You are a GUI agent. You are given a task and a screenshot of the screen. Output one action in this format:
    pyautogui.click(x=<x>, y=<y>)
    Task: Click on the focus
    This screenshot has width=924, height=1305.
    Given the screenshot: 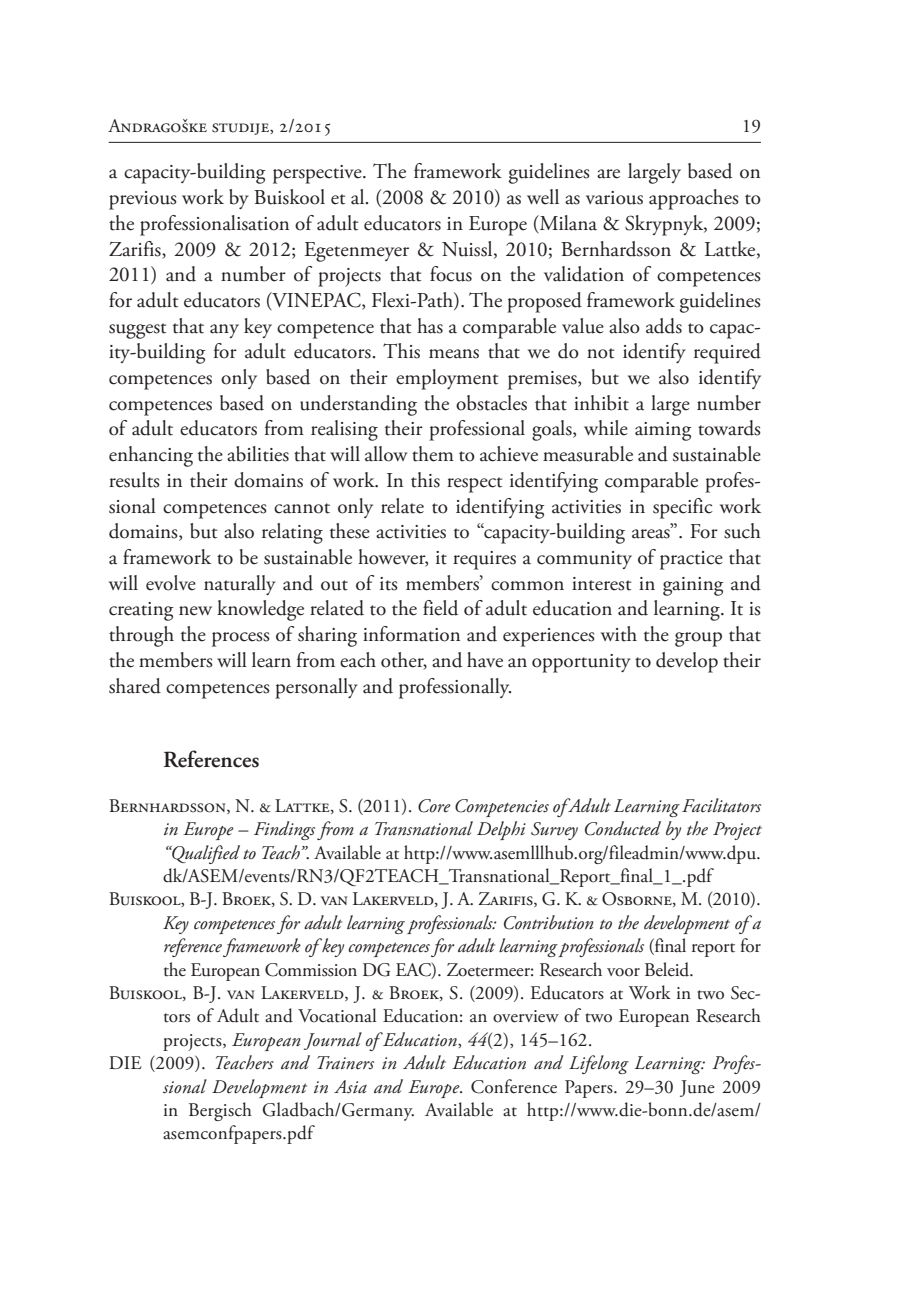 What is the action you would take?
    pyautogui.click(x=451, y=274)
